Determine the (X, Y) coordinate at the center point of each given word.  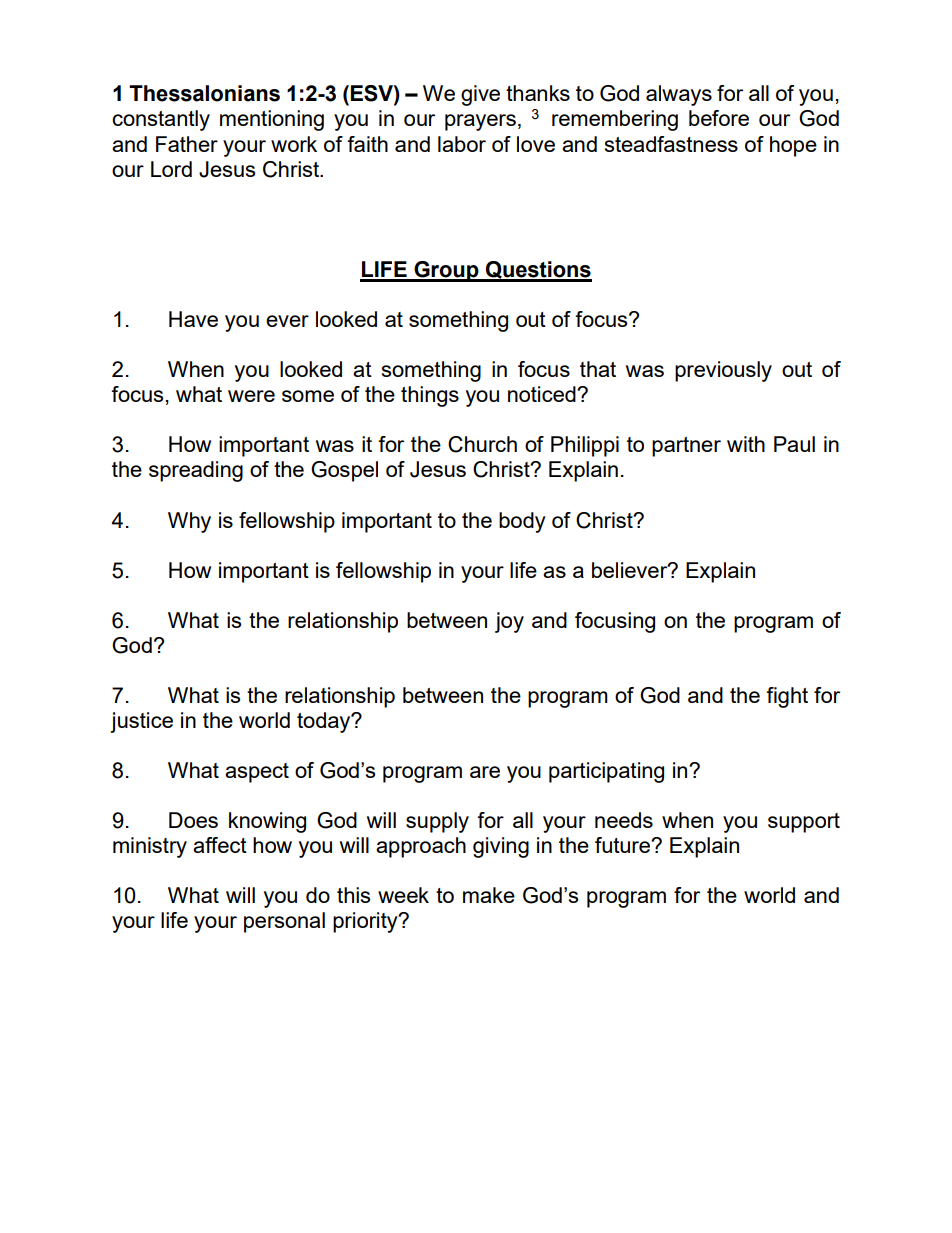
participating (606, 772)
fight (787, 697)
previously (723, 371)
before (719, 118)
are (485, 772)
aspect (257, 773)
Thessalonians (204, 93)
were (251, 396)
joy (509, 622)
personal (284, 922)
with (746, 444)
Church (482, 444)
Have (193, 319)
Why (189, 522)
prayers (480, 122)
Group (446, 271)
